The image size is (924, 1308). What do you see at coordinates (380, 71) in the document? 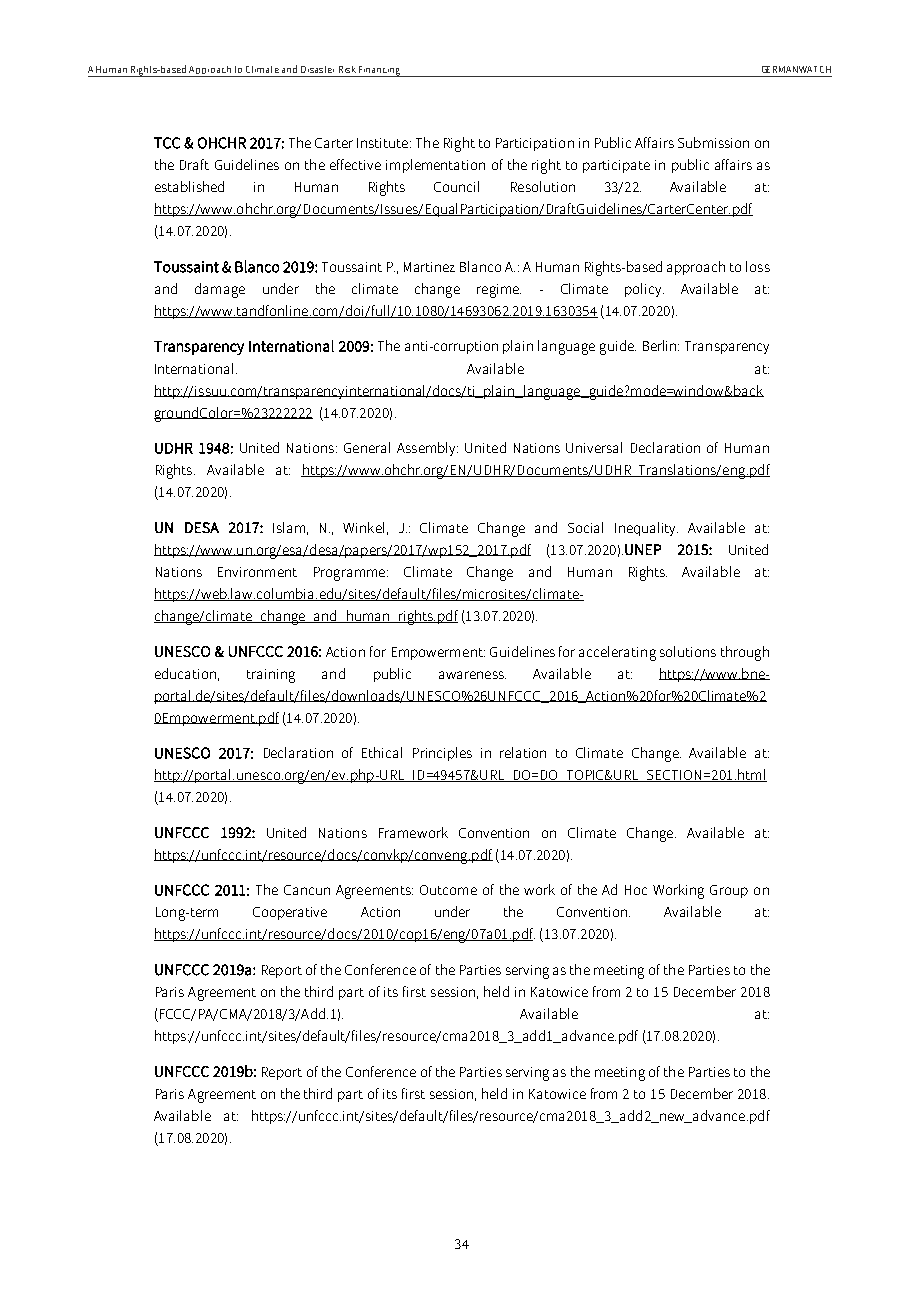
I see `Financing` at bounding box center [380, 71].
